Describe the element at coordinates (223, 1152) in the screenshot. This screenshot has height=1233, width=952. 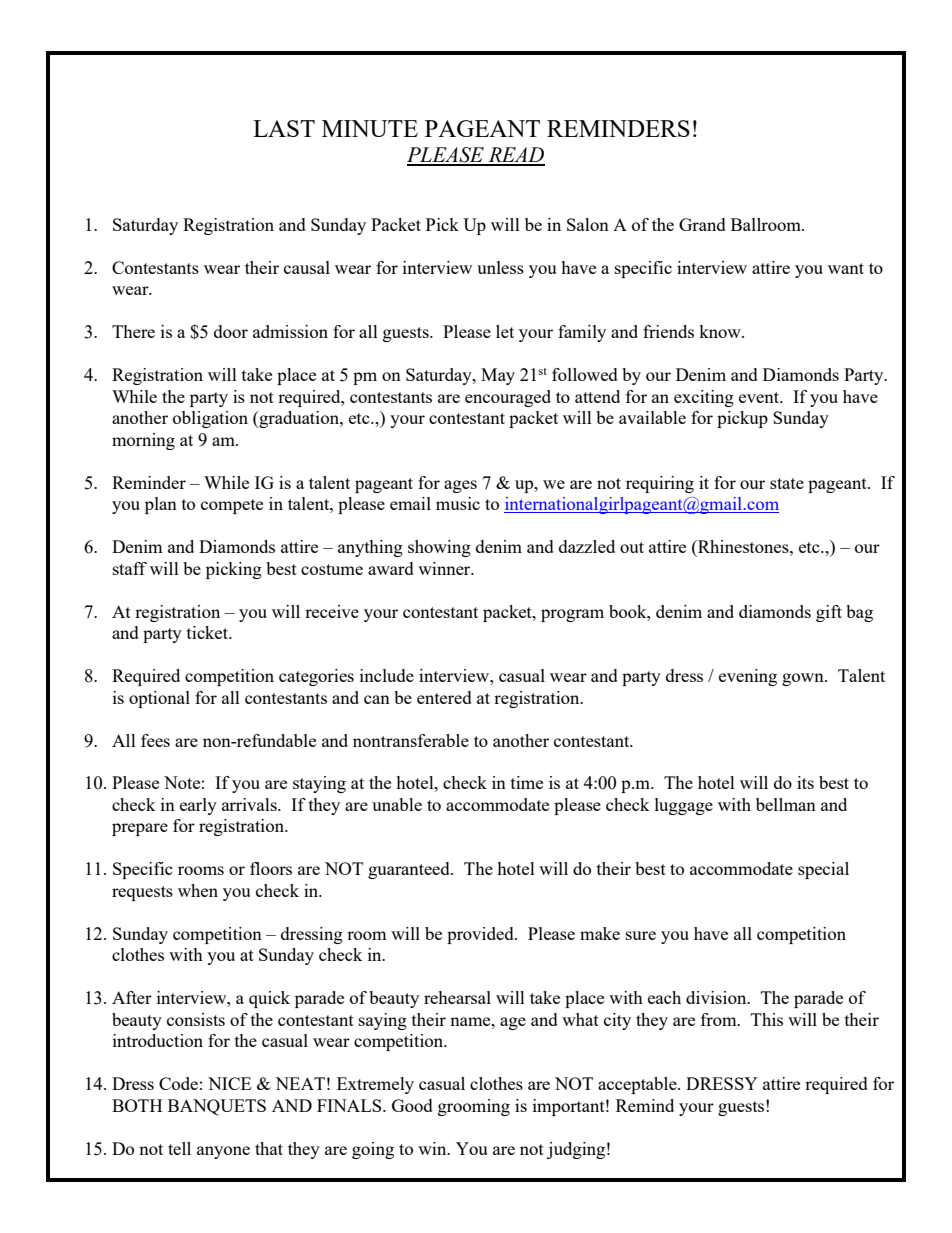
I see `anyone` at that location.
